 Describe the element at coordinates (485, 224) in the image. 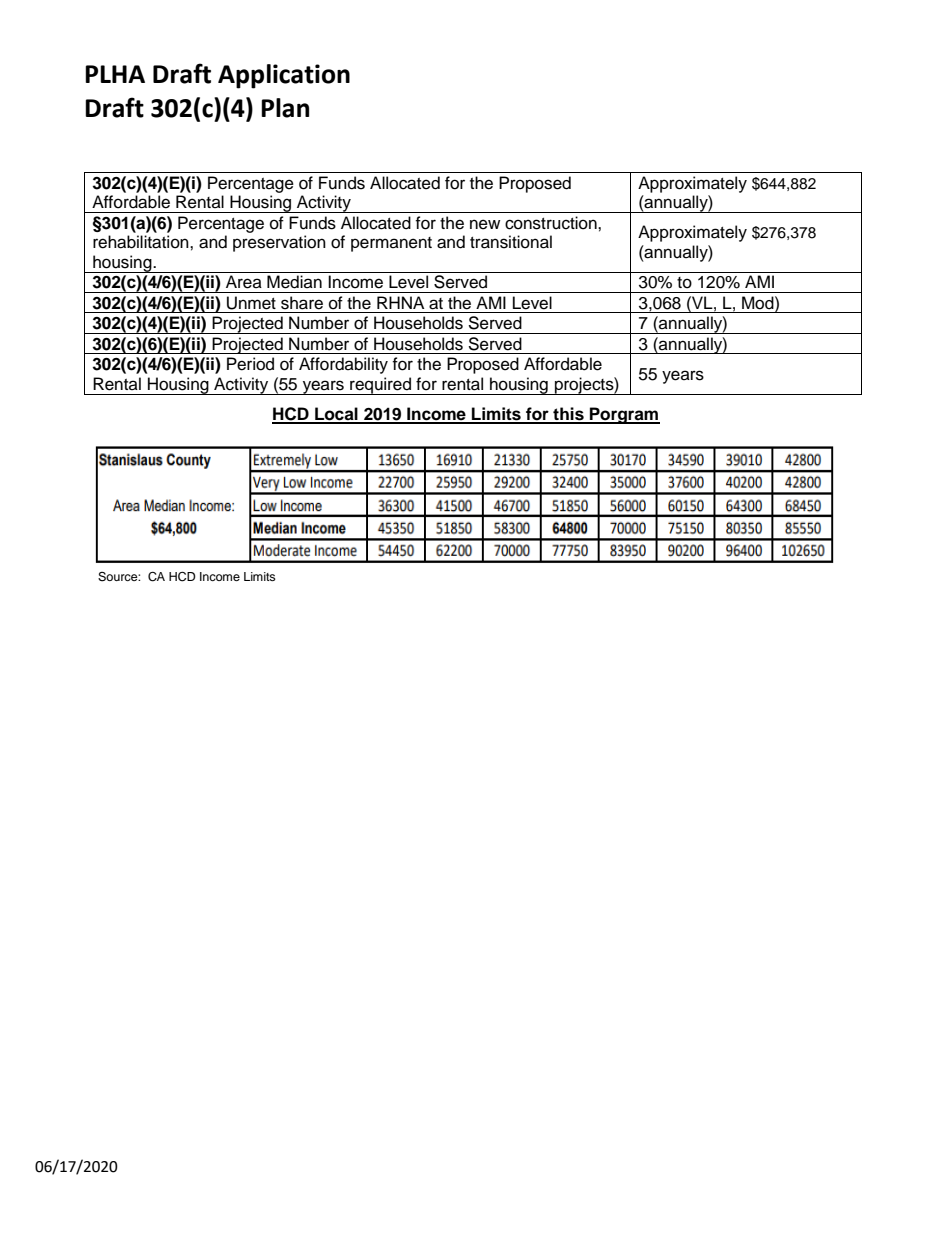

I see `new` at that location.
